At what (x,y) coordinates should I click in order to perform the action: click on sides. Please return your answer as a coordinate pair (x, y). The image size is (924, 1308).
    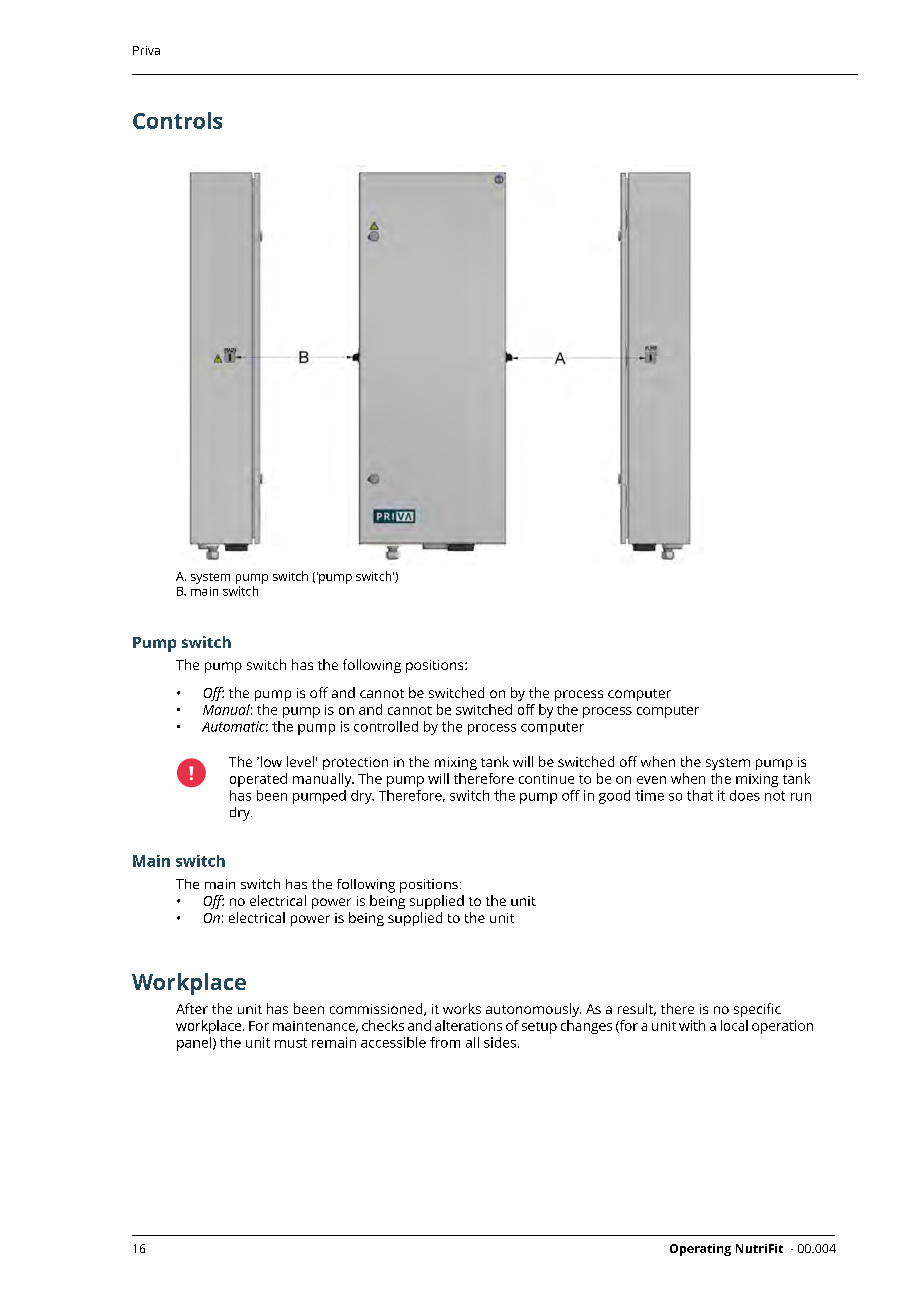
    Looking at the image, I should click on (500, 1042).
